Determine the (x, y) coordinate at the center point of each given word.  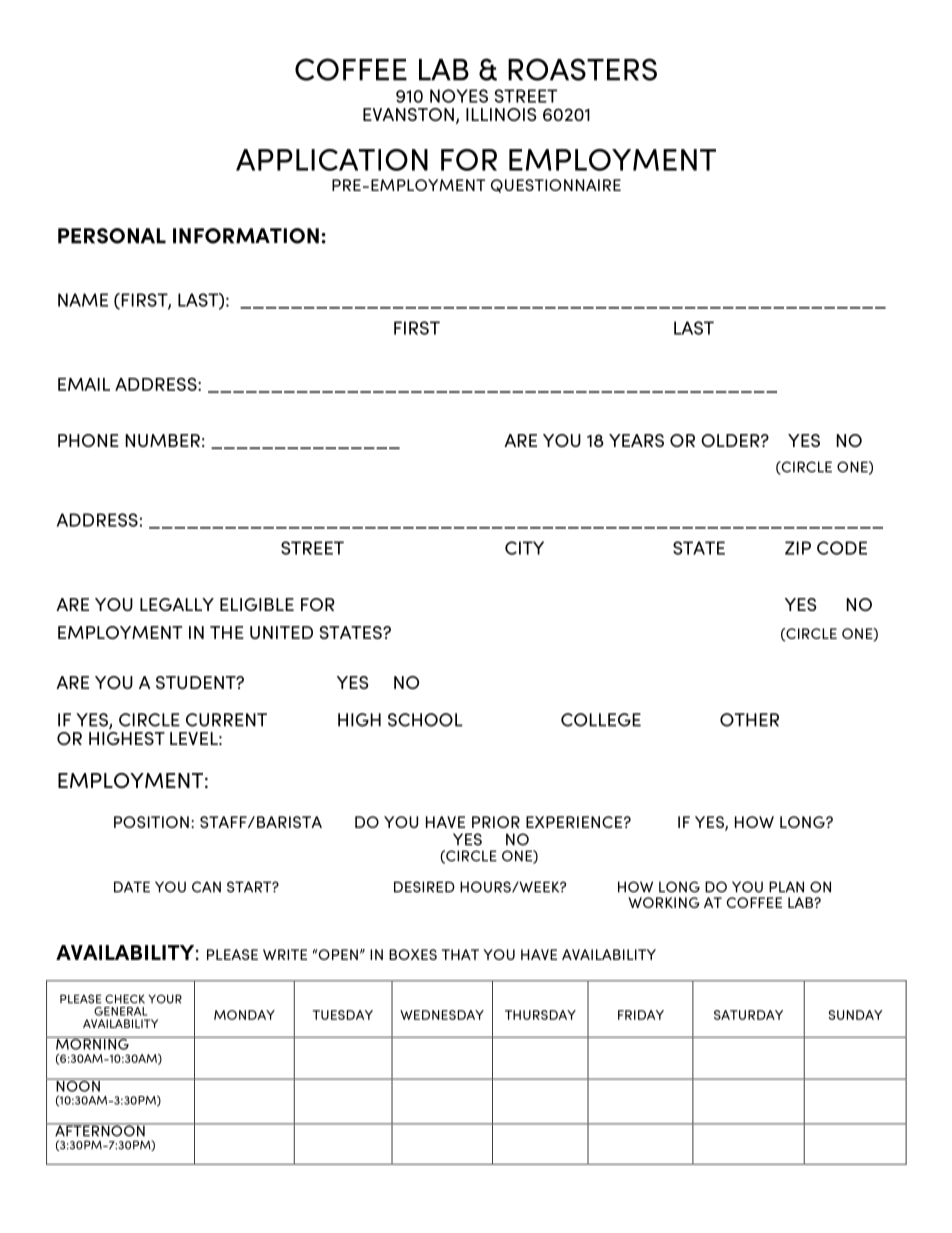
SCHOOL (425, 720)
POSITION (151, 822)
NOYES (459, 96)
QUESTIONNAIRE (556, 186)
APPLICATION (332, 160)
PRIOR (496, 822)
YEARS (636, 440)
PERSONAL (112, 236)
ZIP (798, 548)
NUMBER (162, 440)
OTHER (749, 720)
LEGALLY (177, 604)
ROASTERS (582, 69)
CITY (524, 548)
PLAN (786, 887)
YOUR (165, 999)
